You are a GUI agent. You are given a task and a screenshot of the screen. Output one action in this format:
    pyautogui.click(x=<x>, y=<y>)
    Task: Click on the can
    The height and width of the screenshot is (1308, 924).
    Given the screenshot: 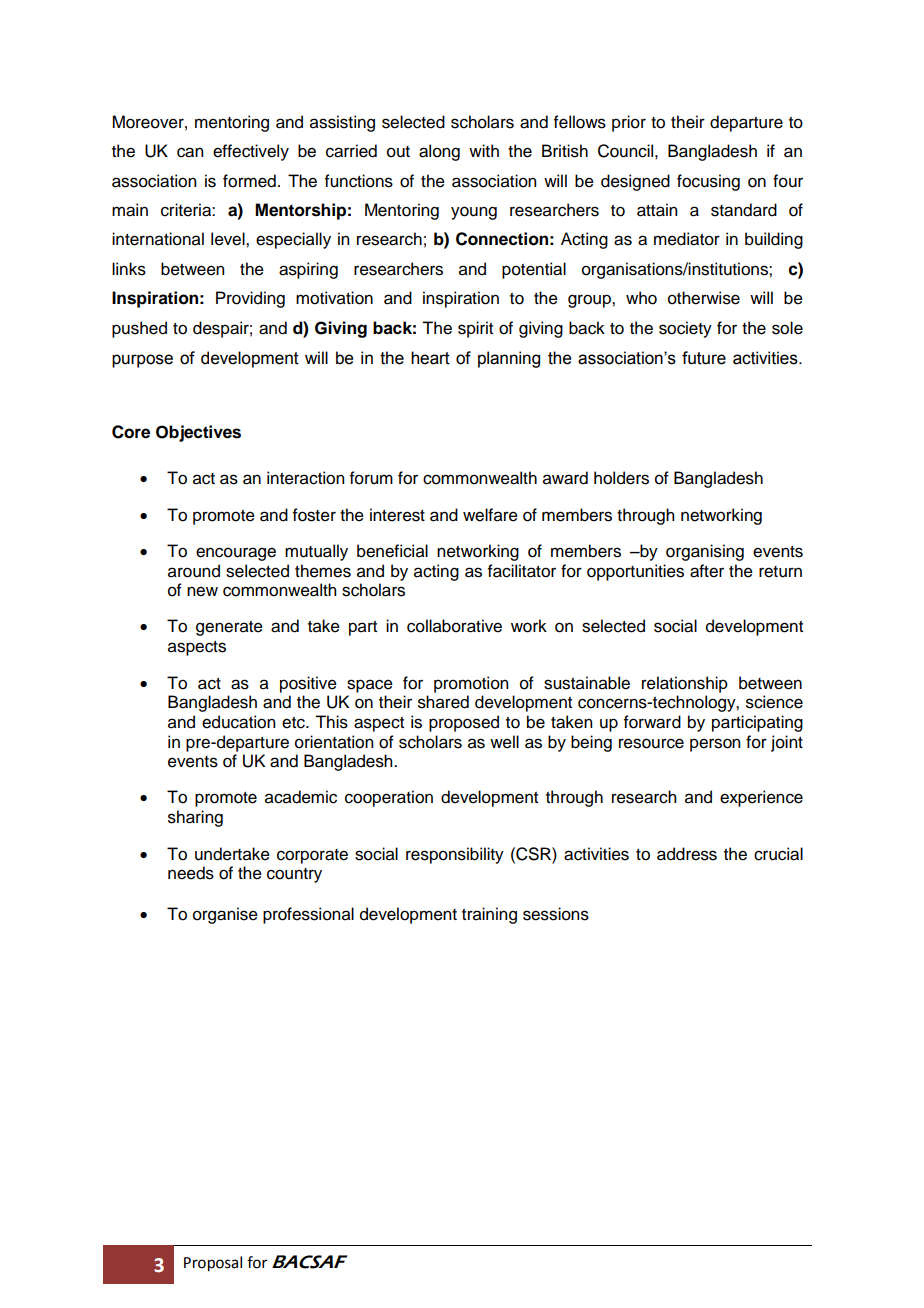 What is the action you would take?
    pyautogui.click(x=190, y=152)
